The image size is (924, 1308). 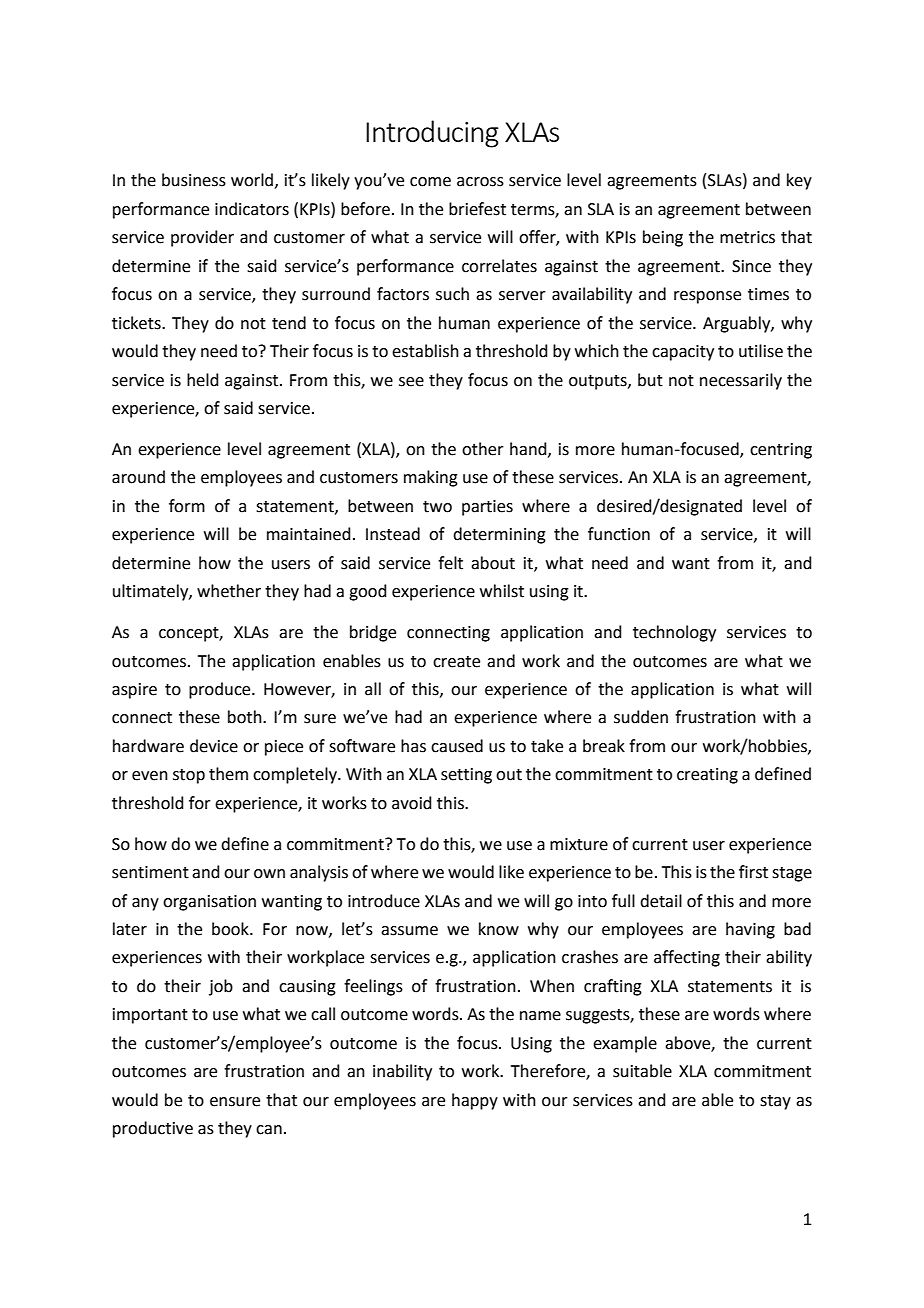 I want to click on held, so click(x=203, y=380).
